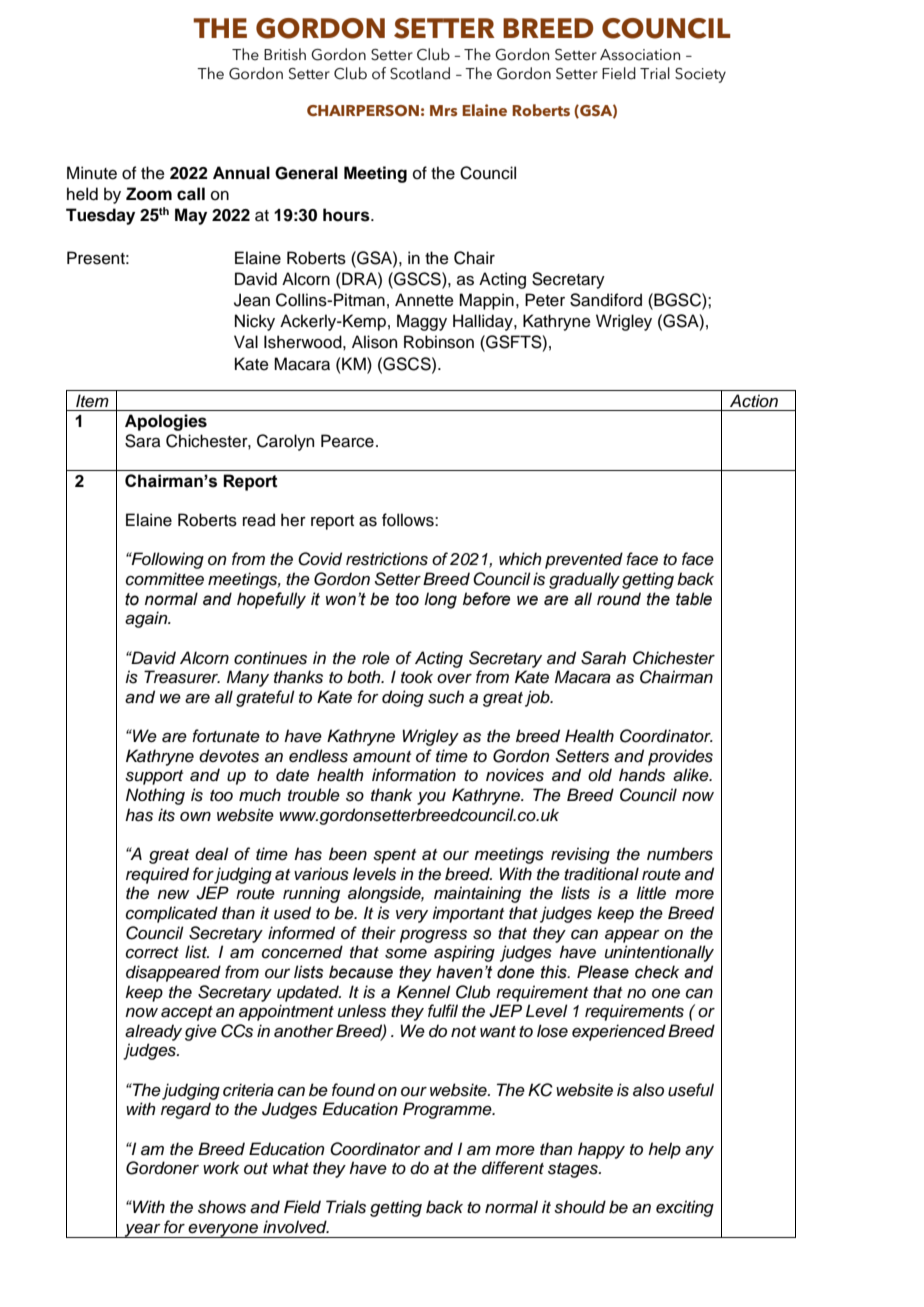 The image size is (924, 1307). Describe the element at coordinates (147, 619) in the screenshot. I see `again` at that location.
